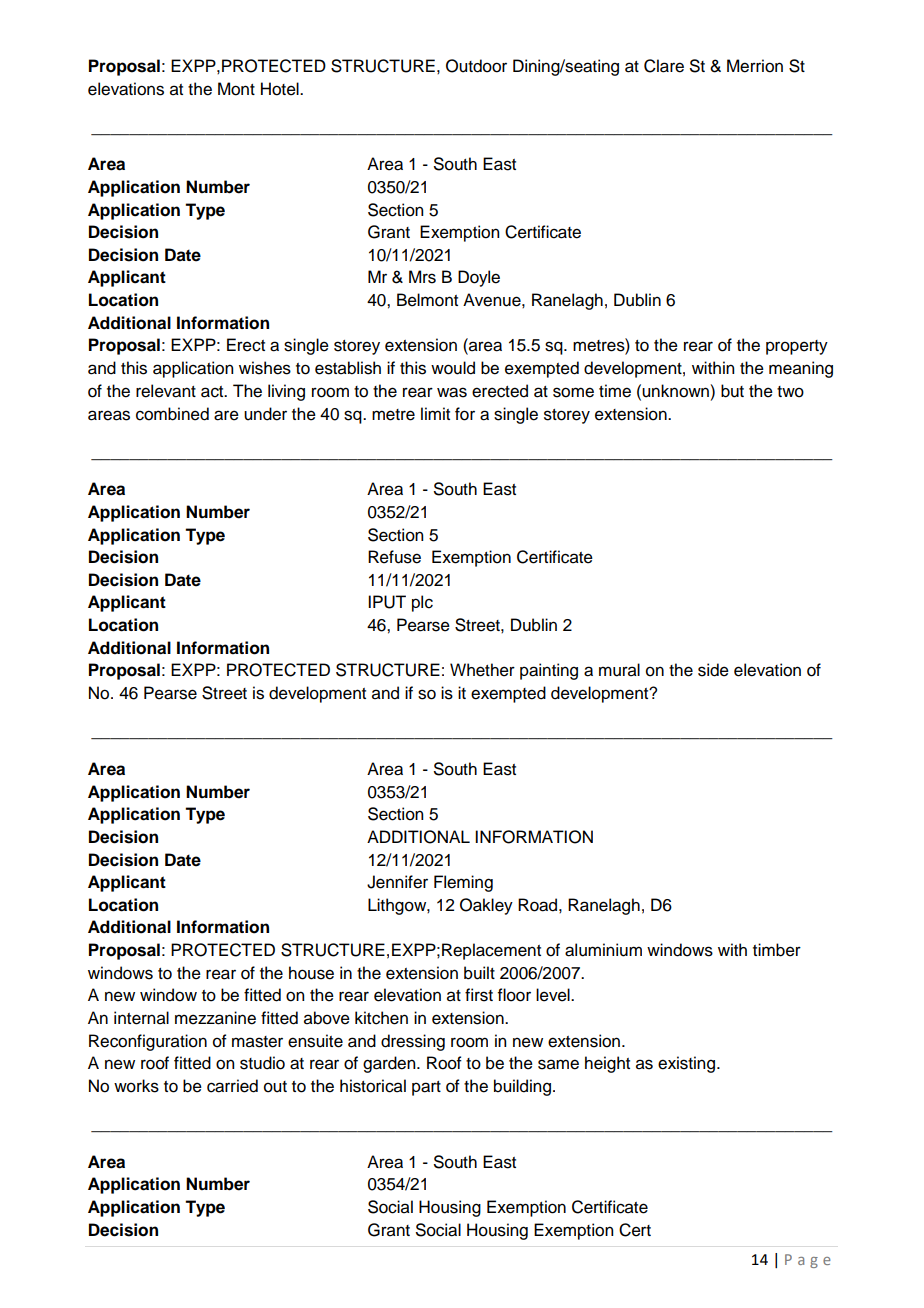 The image size is (924, 1308). Describe the element at coordinates (426, 1088) in the screenshot. I see `part` at that location.
